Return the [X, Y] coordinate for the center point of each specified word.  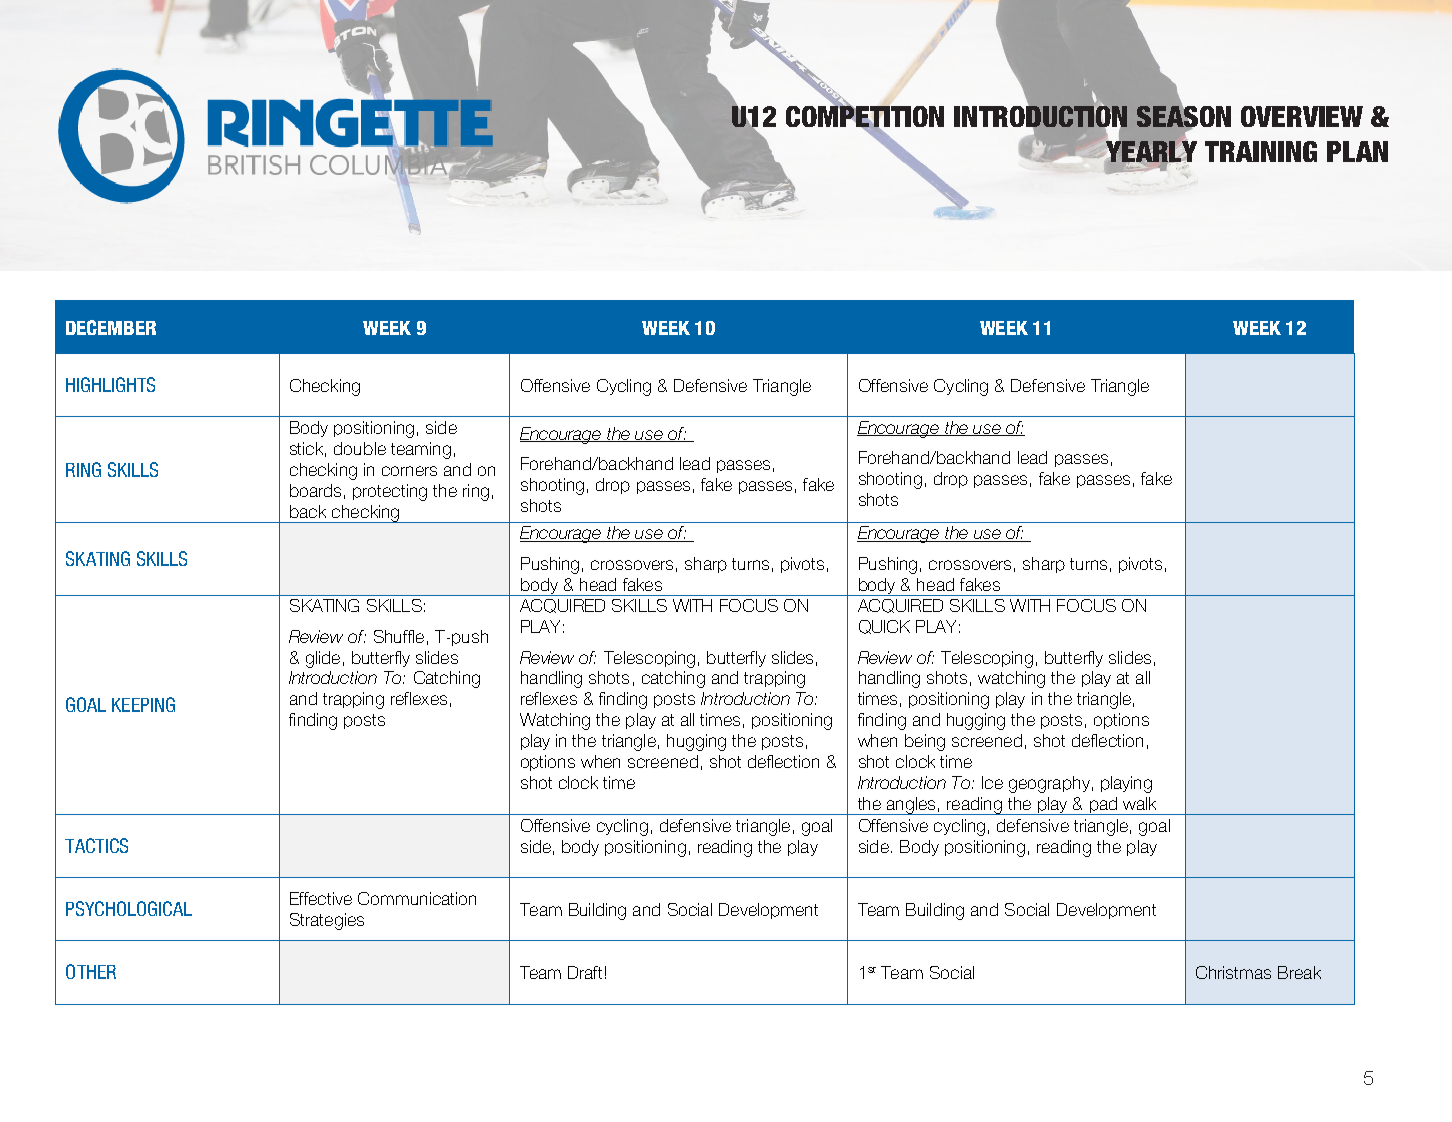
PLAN [1357, 151]
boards [315, 490]
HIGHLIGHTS [110, 384]
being [925, 742]
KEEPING [143, 704]
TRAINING [1261, 151]
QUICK [884, 627]
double [360, 448]
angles [911, 806]
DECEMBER [111, 327]
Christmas [1233, 972]
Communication [417, 898]
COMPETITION [865, 117]
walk [1139, 803]
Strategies [327, 921]
